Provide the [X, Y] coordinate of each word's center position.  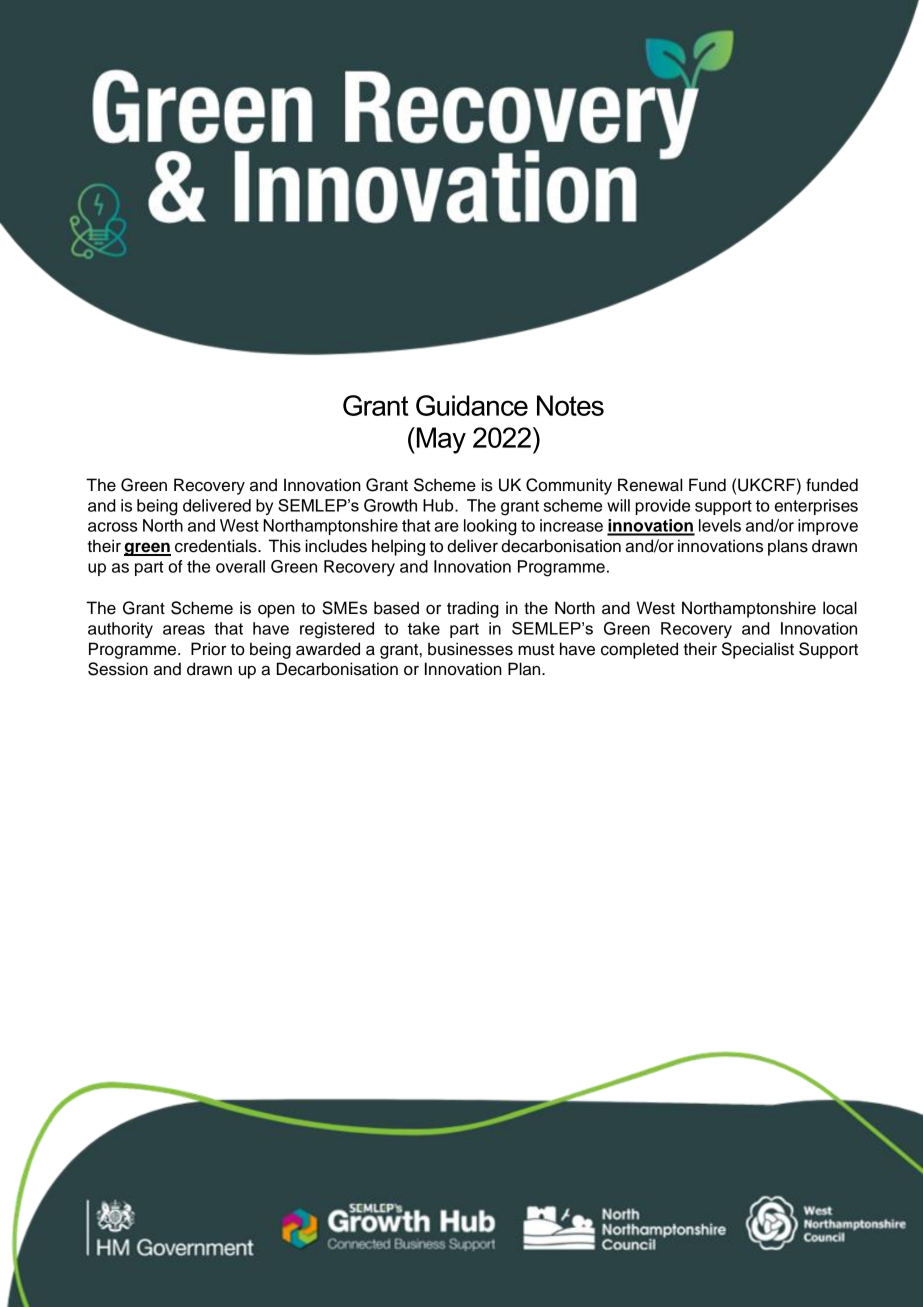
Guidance [472, 405]
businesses [470, 649]
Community [569, 486]
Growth [390, 505]
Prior [209, 649]
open [276, 611]
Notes [570, 405]
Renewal [650, 485]
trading [473, 609]
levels [720, 525]
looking [490, 527]
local [840, 608]
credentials [217, 546]
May [440, 440]
